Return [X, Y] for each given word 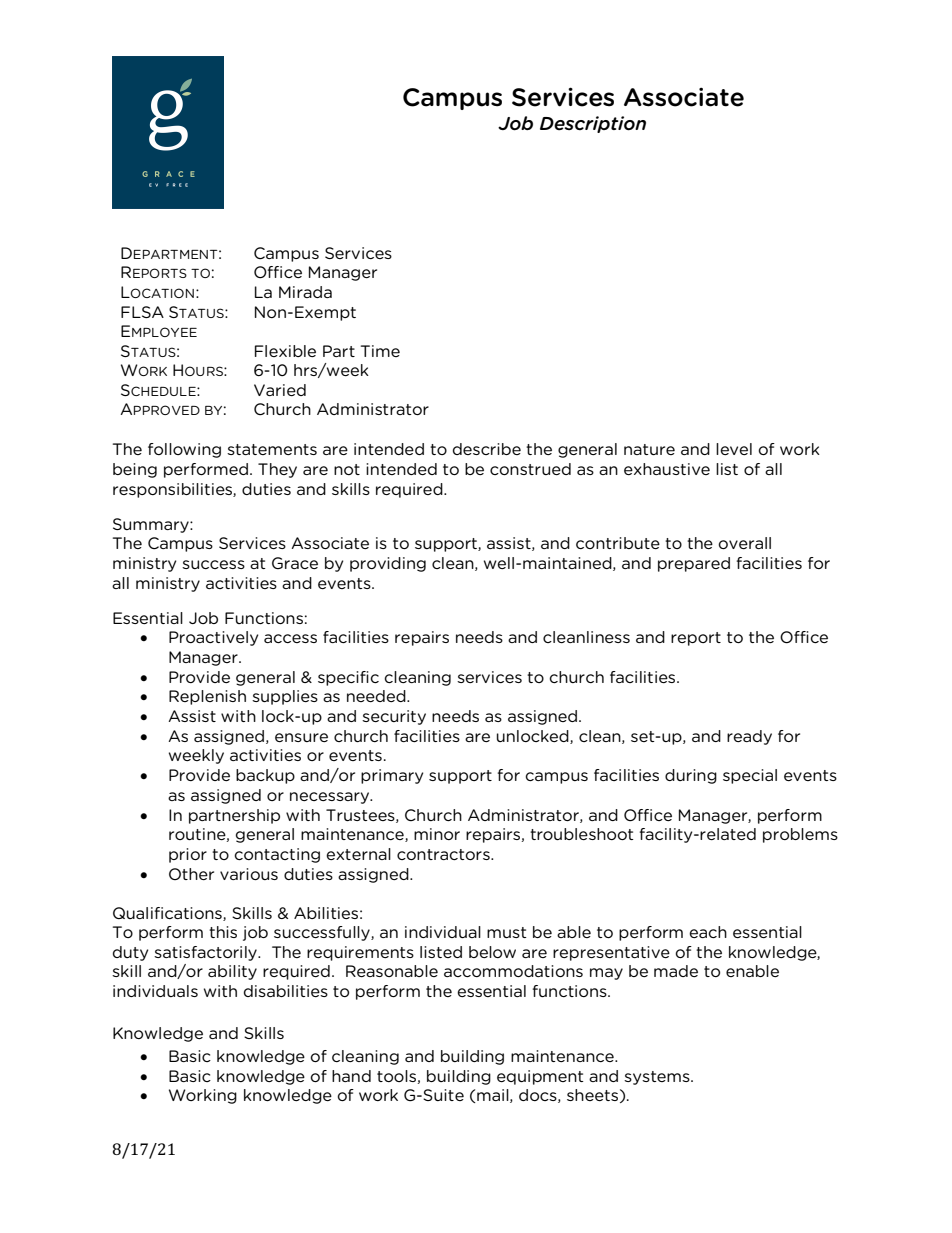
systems [658, 1078]
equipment [540, 1077]
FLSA [142, 312]
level [734, 449]
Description [593, 124]
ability [232, 972]
